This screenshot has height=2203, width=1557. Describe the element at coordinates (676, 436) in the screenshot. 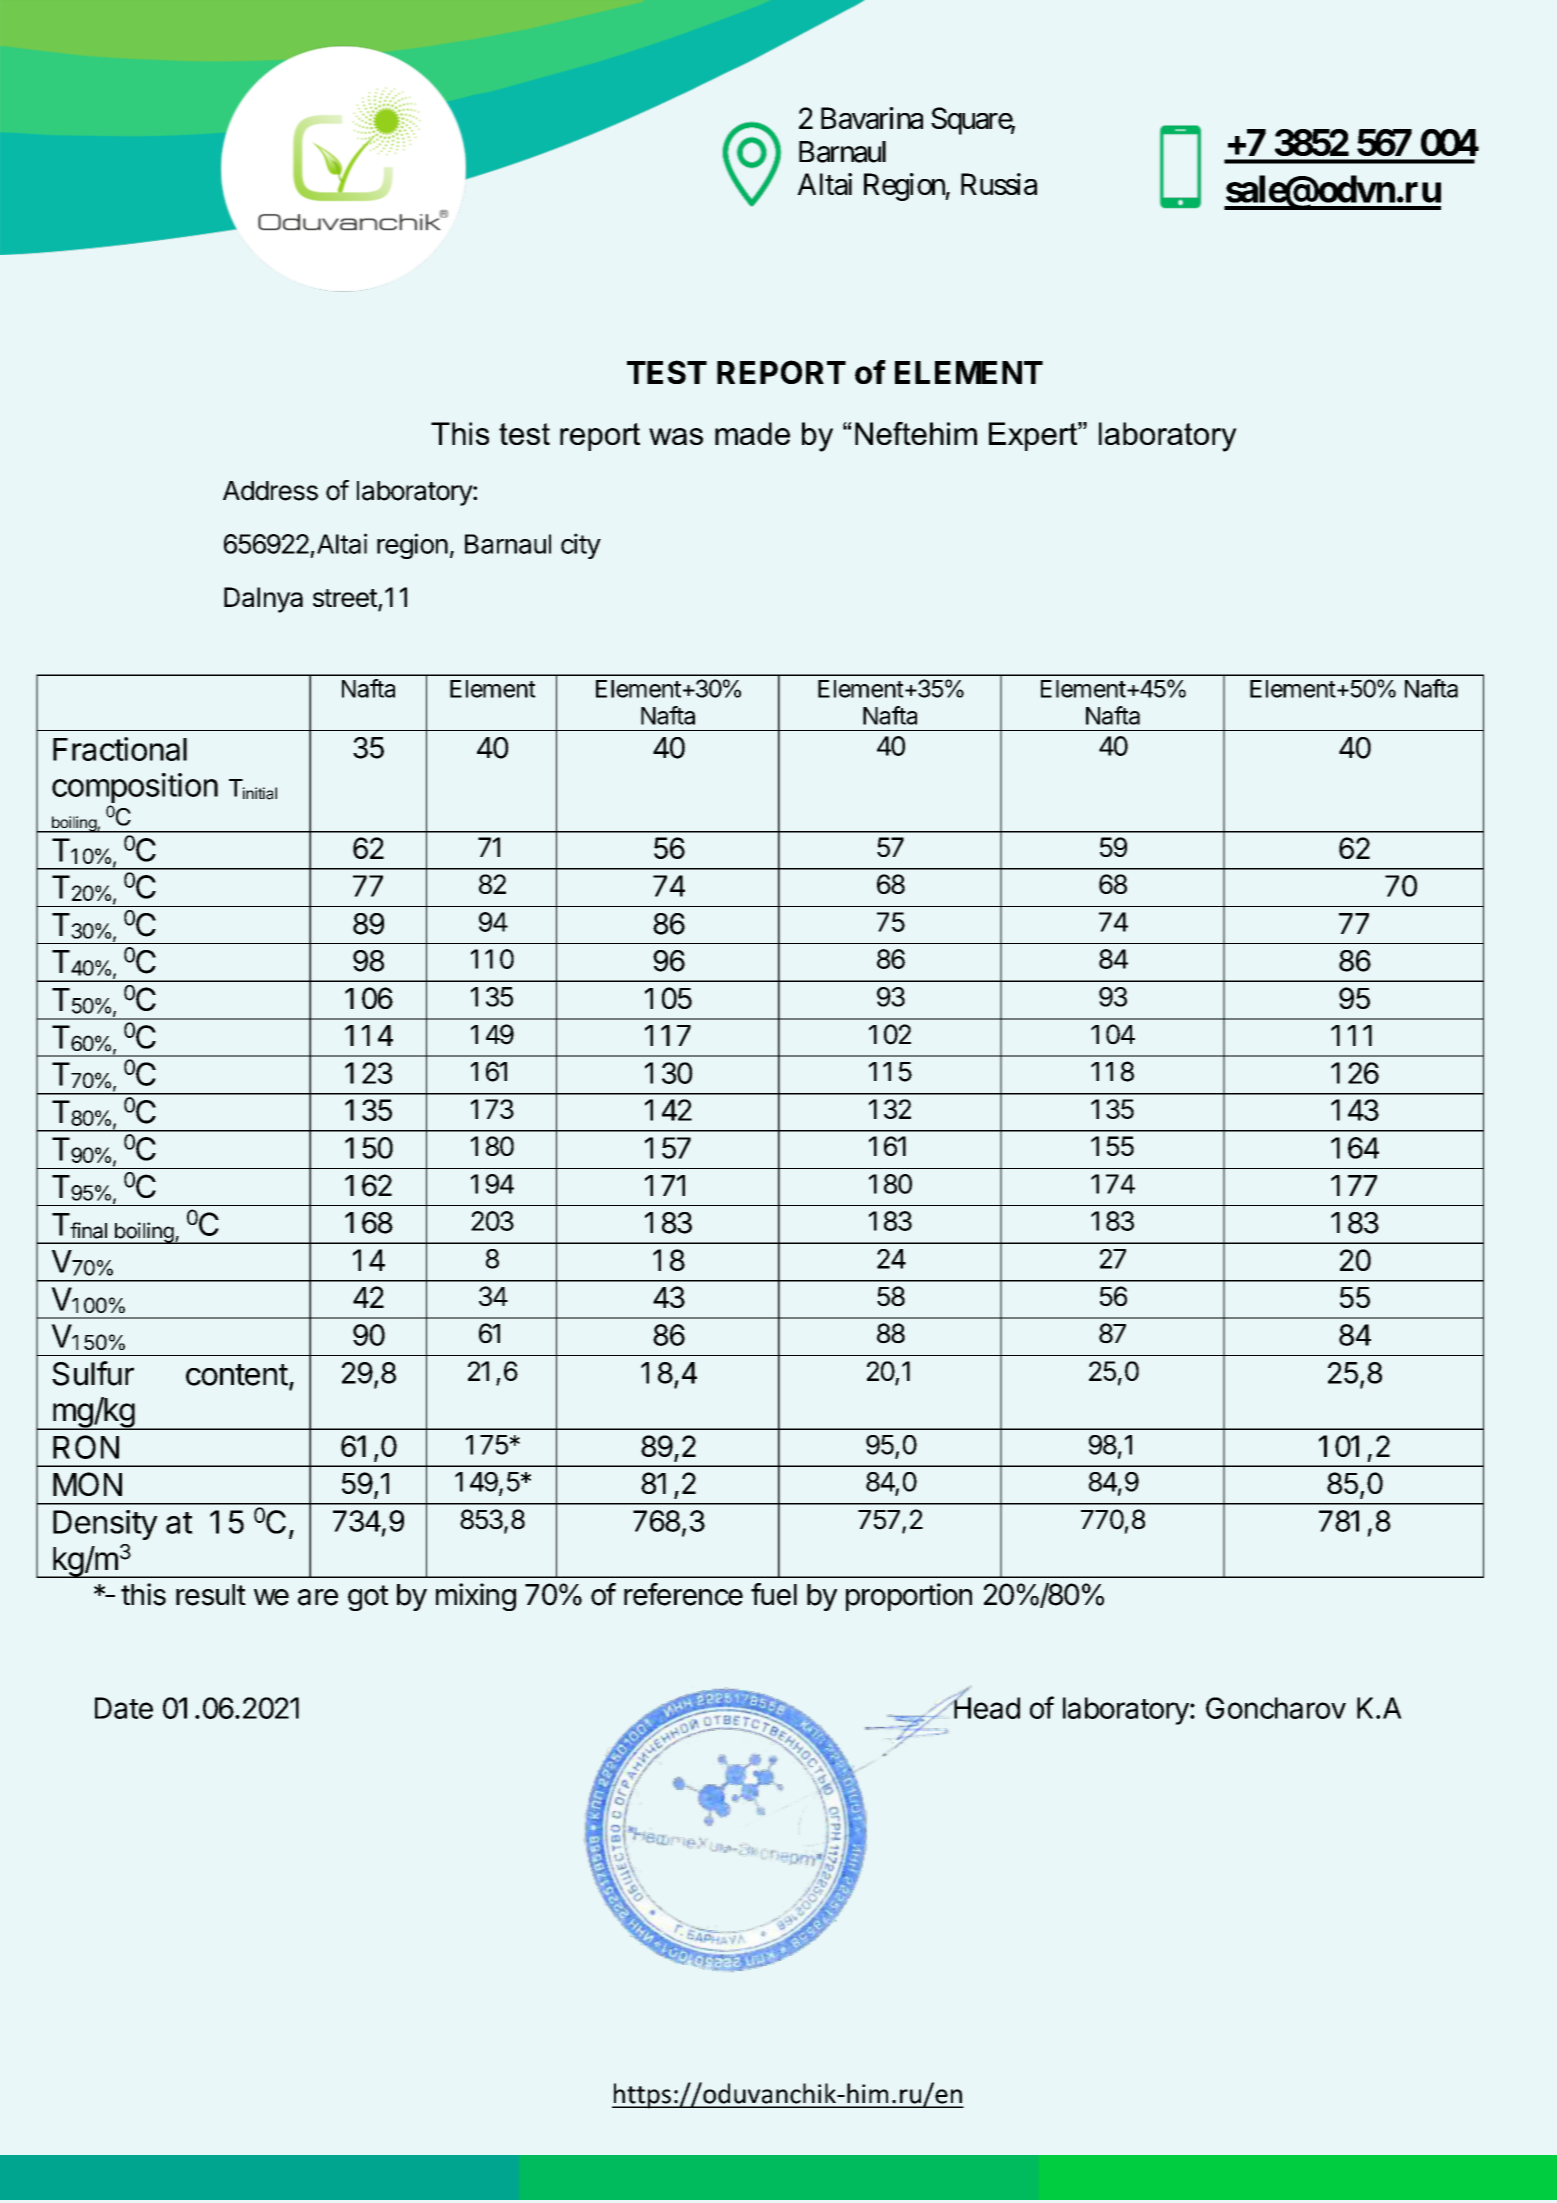

I see `was` at that location.
